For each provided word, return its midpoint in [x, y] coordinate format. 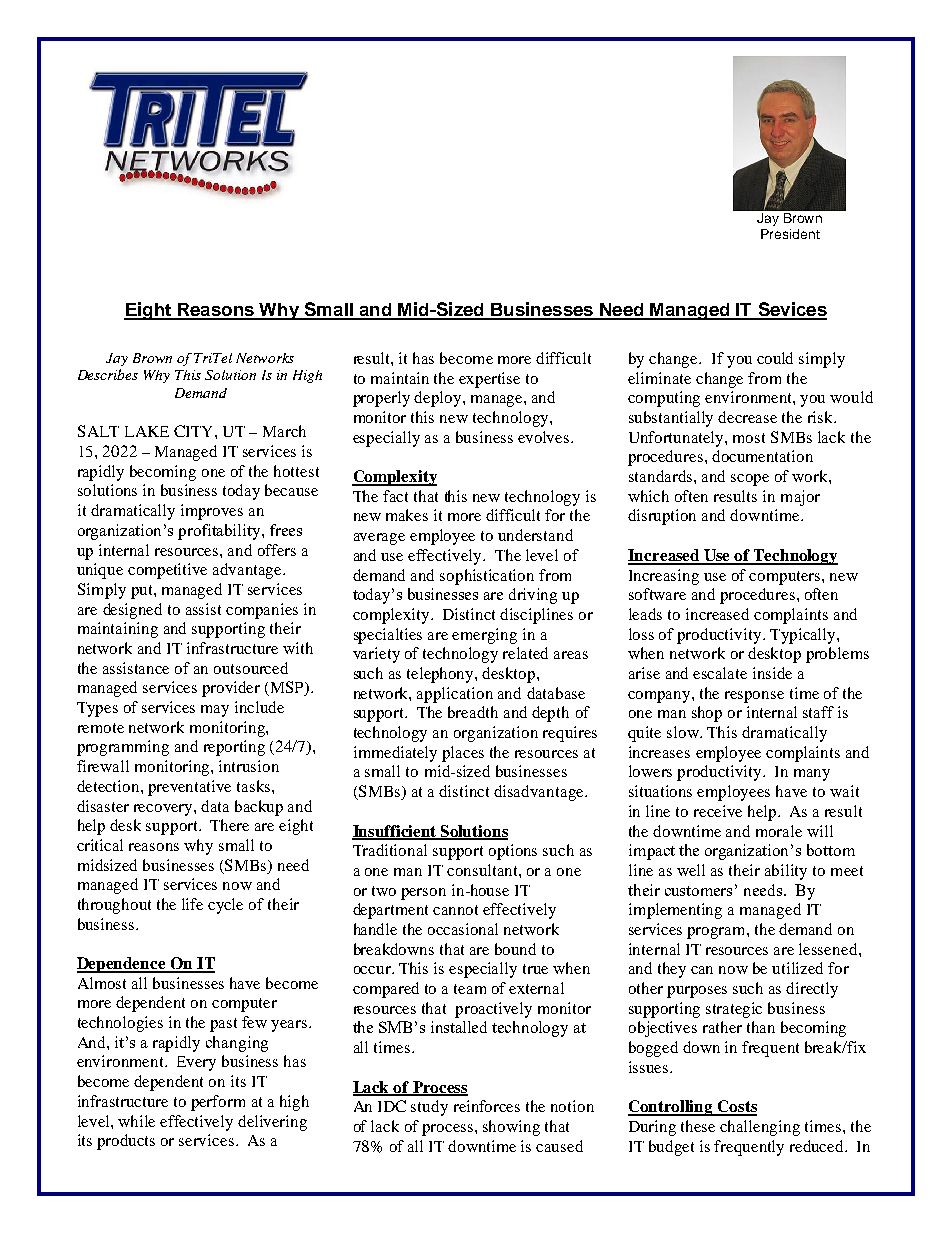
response [754, 697]
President [790, 234]
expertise [489, 380]
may [215, 711]
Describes [108, 374]
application [455, 695]
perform [218, 1103]
